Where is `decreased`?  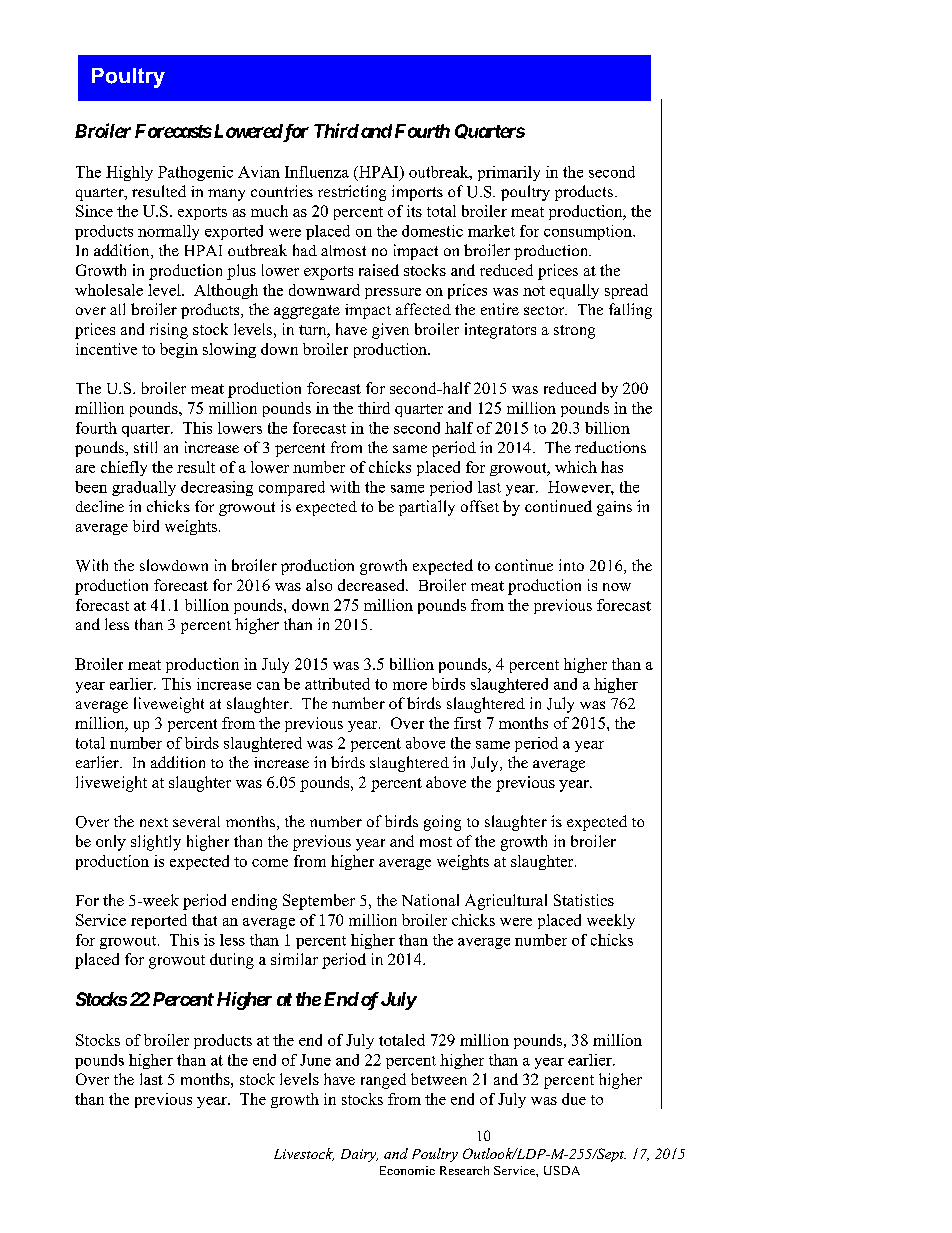
decreased is located at coordinates (372, 585).
